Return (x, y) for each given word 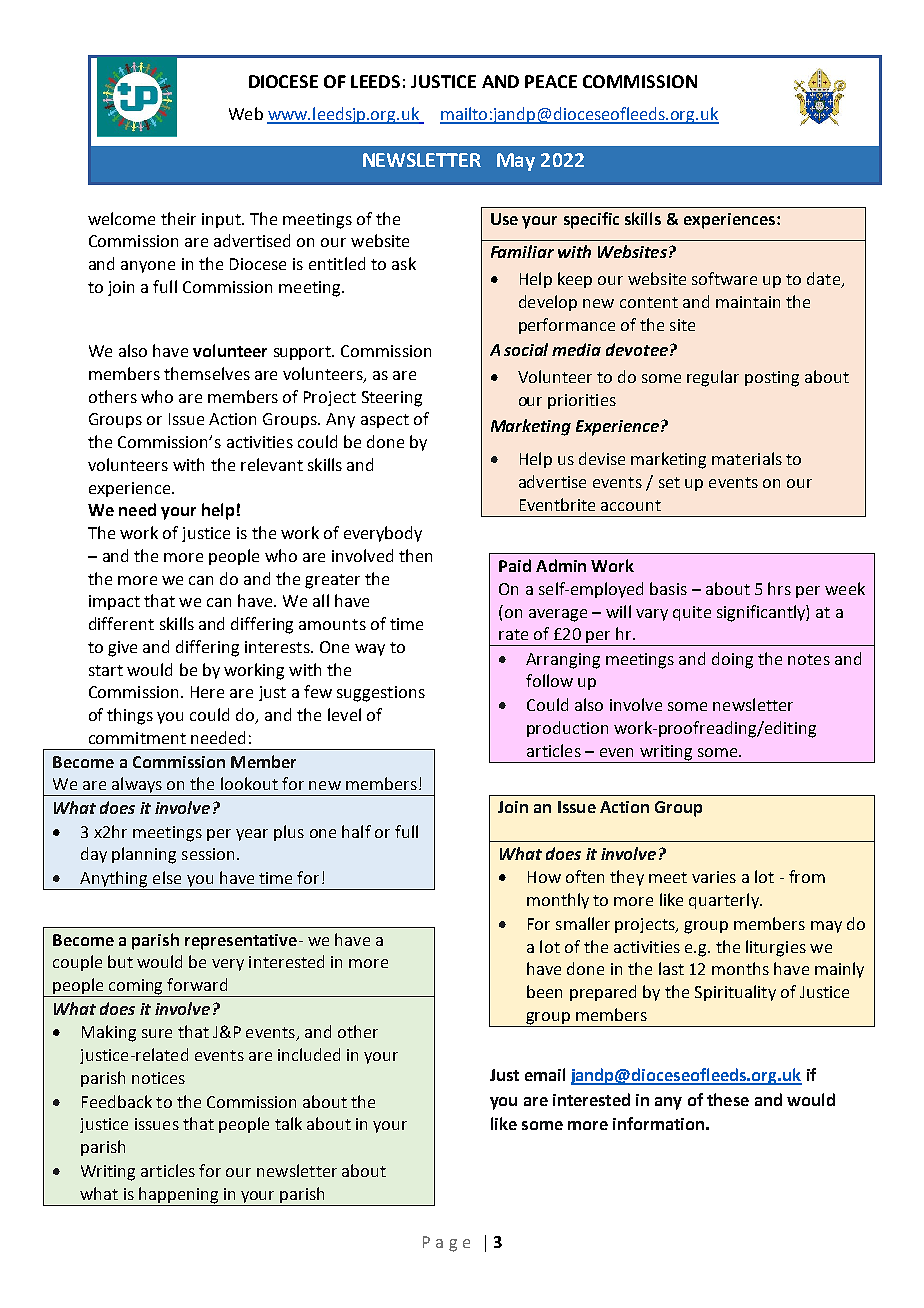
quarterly (725, 901)
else (167, 877)
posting (772, 379)
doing (732, 660)
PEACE (551, 81)
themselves (207, 373)
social (526, 349)
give (122, 649)
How (544, 877)
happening (178, 1195)
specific (591, 220)
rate (513, 634)
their (178, 218)
